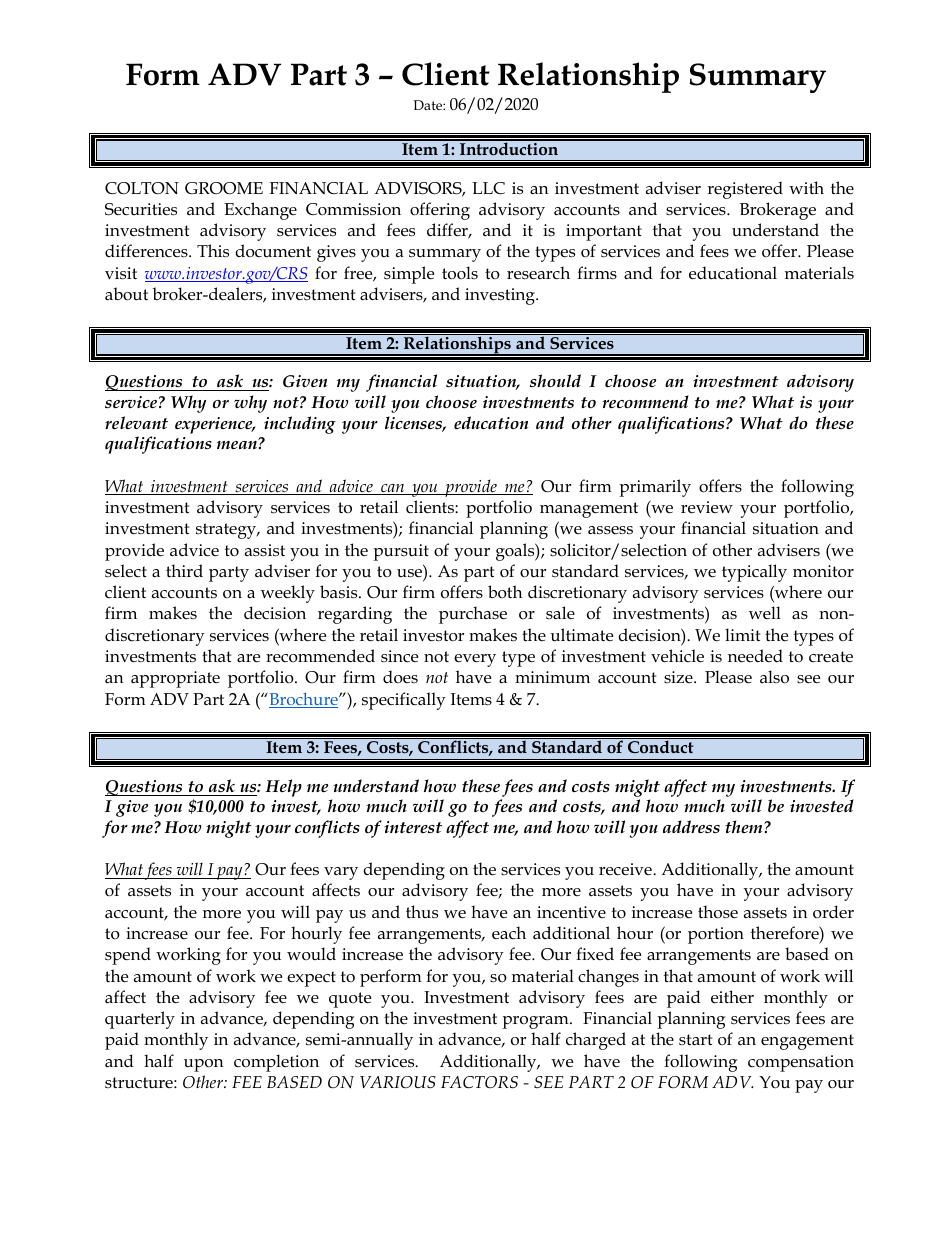  Describe the element at coordinates (203, 1065) in the screenshot. I see `upon` at that location.
